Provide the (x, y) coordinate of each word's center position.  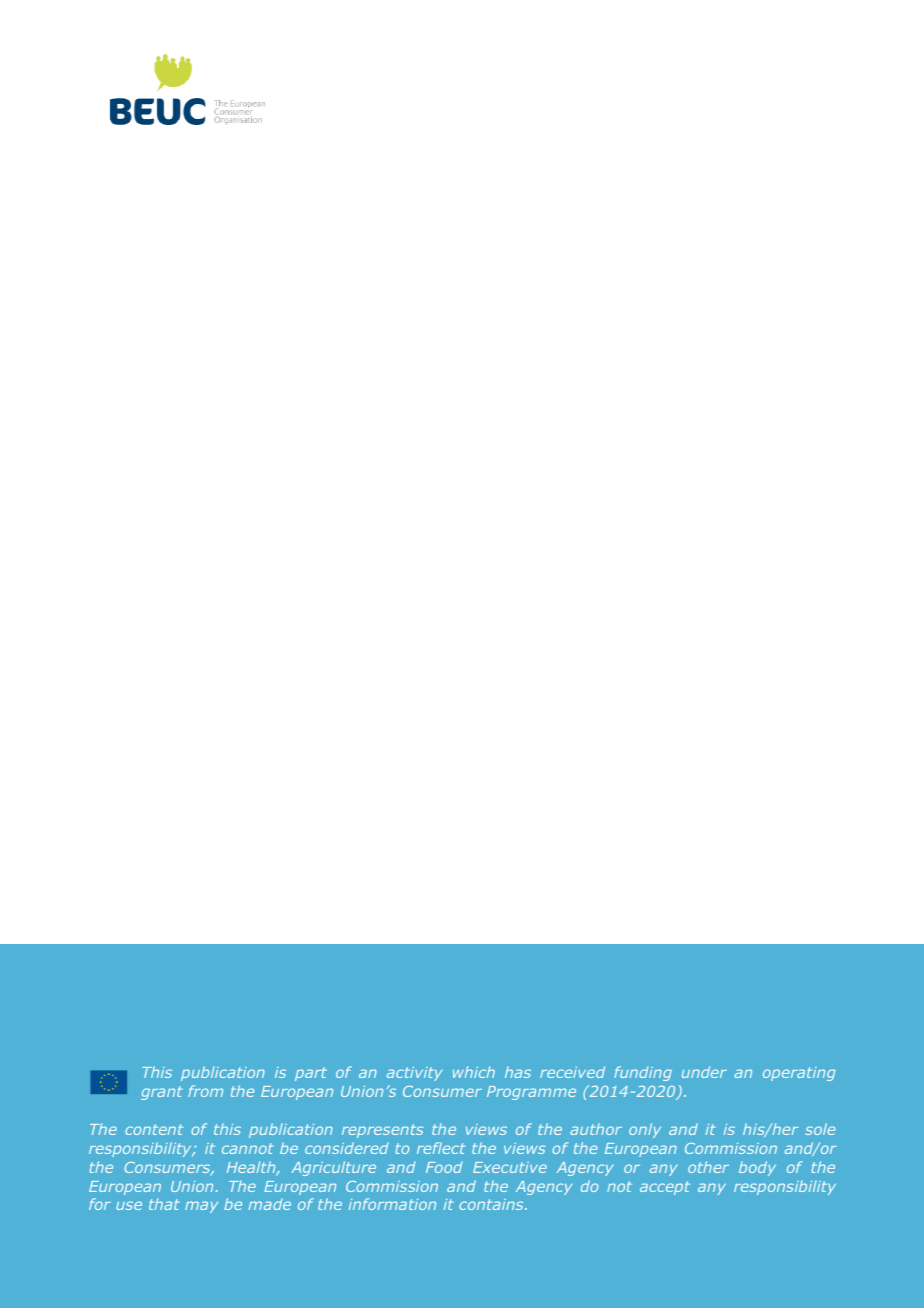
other (708, 1167)
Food (444, 1167)
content (154, 1129)
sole (820, 1129)
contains (492, 1204)
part (311, 1074)
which (474, 1072)
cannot (248, 1148)
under (704, 1072)
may (201, 1207)
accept (665, 1188)
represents (382, 1131)
